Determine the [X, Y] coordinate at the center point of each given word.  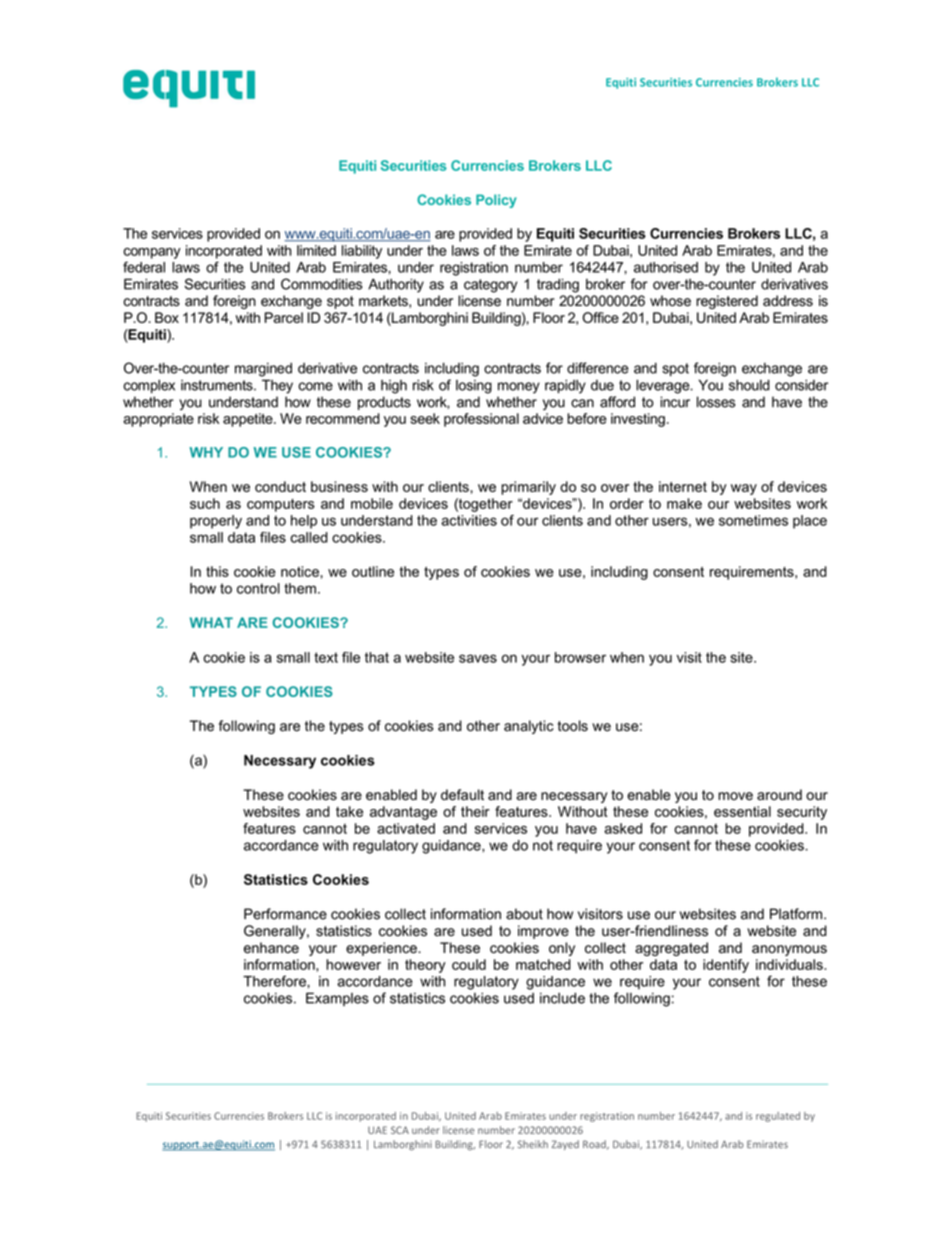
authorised [666, 267]
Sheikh [533, 1144]
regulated [778, 1117]
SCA [400, 1130]
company [152, 253]
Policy [496, 201]
